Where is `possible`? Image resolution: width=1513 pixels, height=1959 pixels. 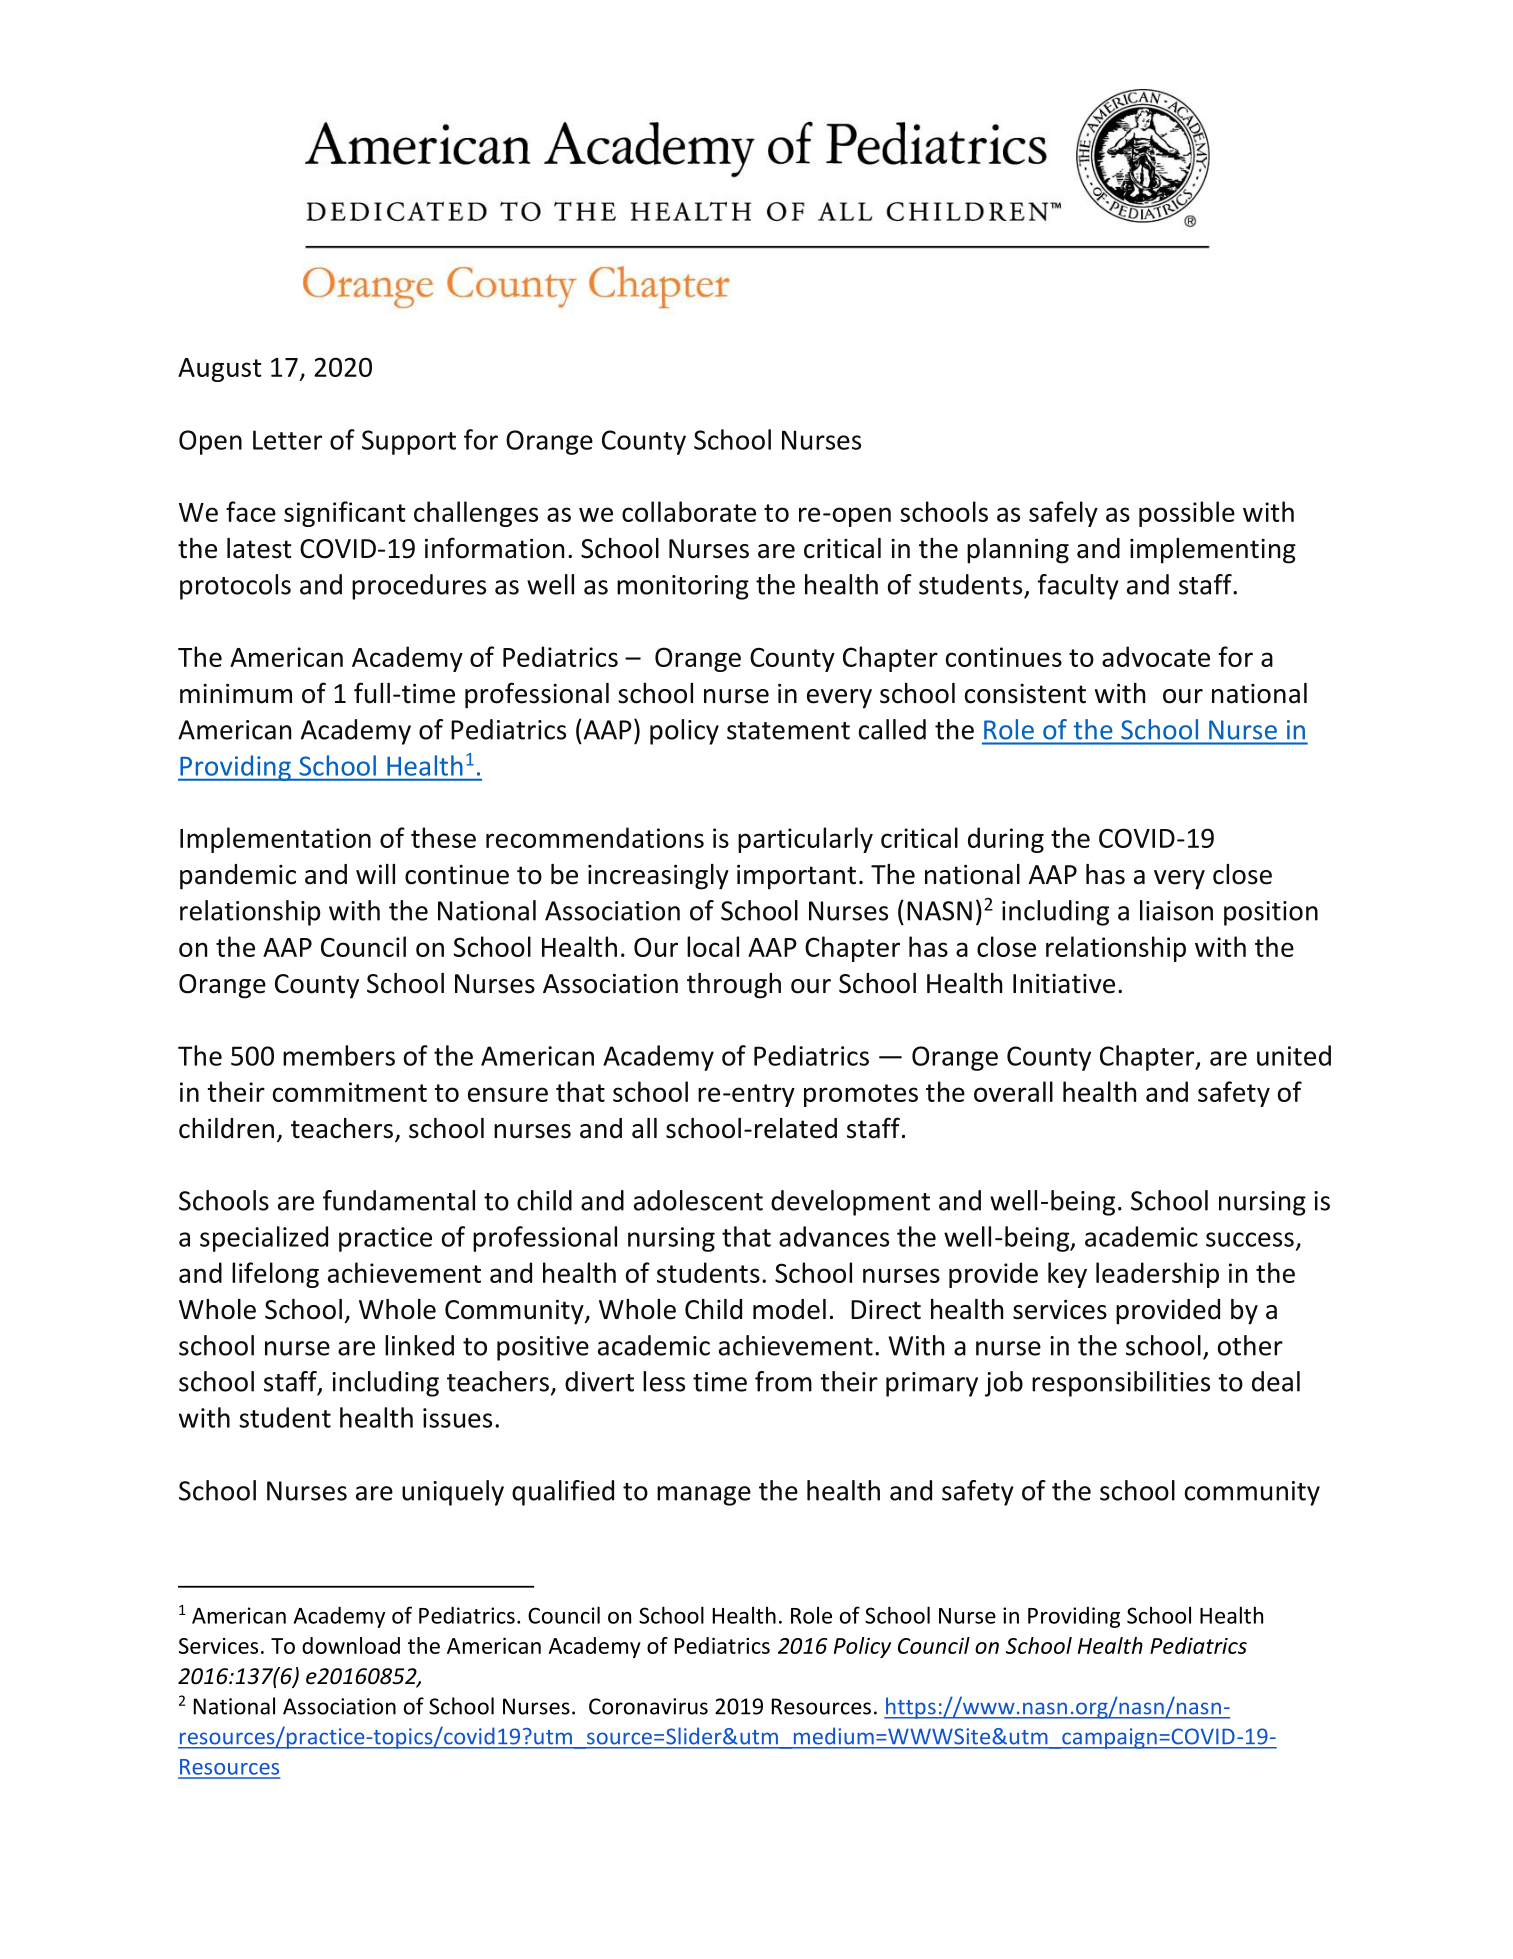
possible is located at coordinates (1187, 514).
